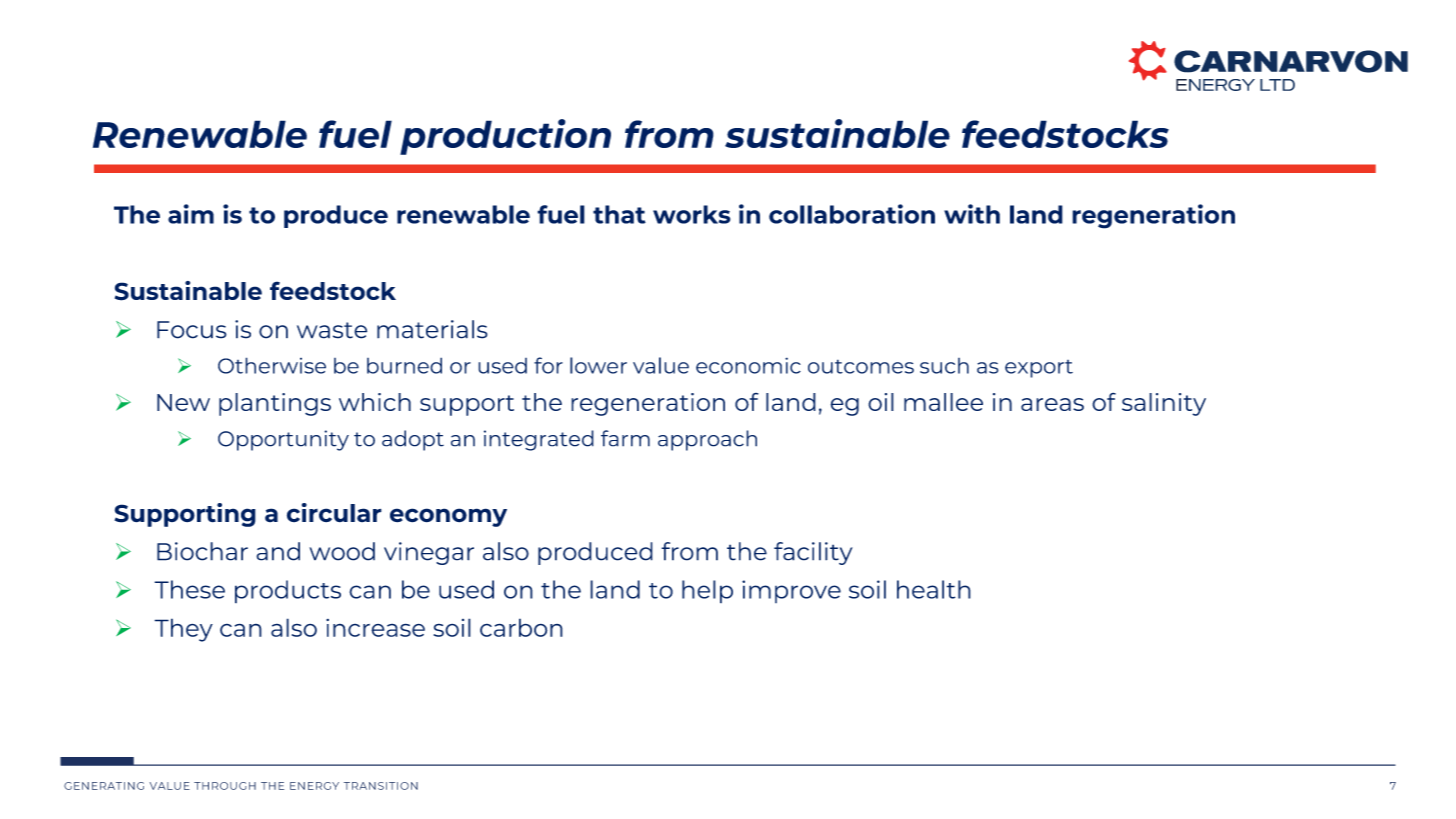  I want to click on TRANSITION, so click(381, 786).
